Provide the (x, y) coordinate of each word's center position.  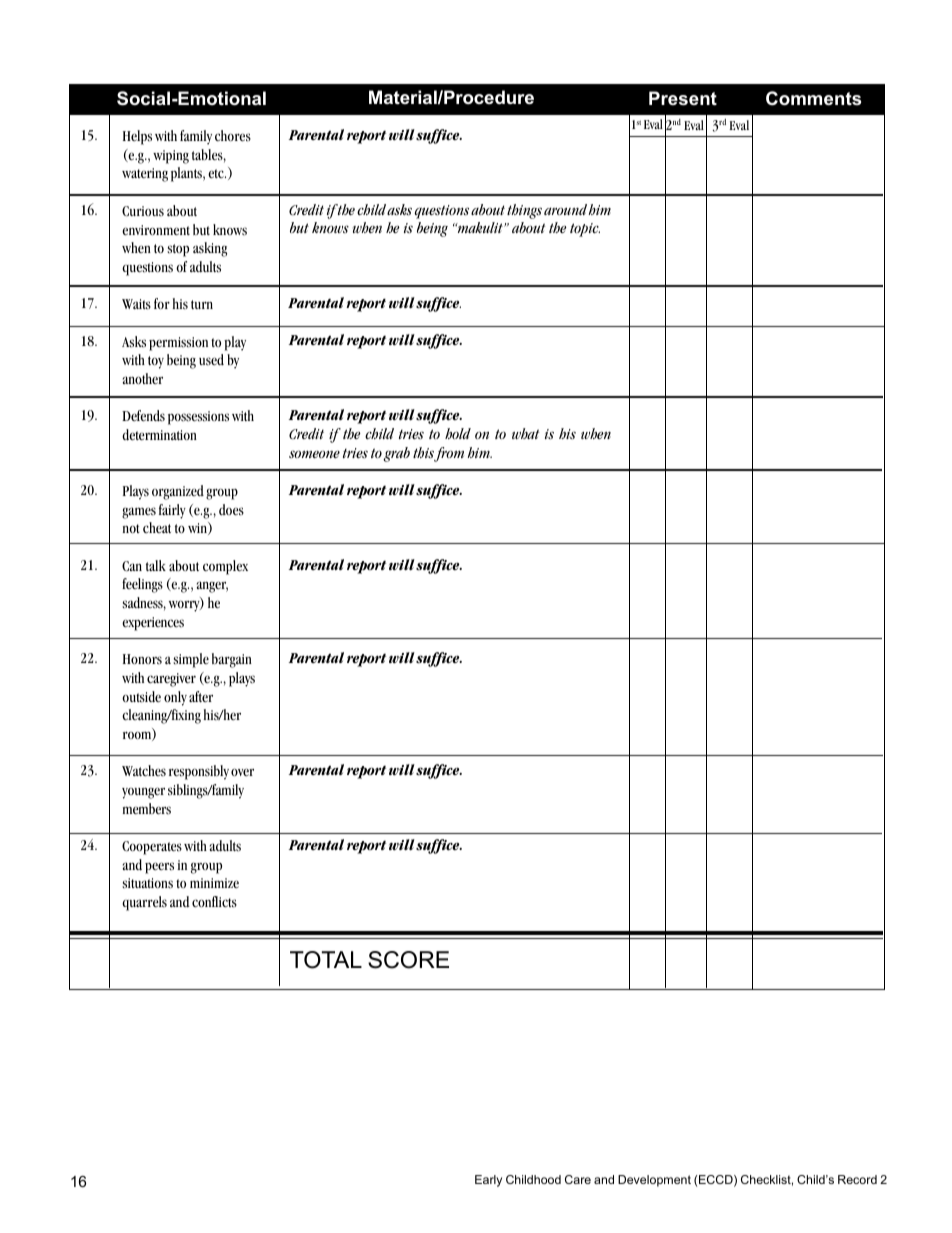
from (449, 454)
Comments (813, 98)
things (524, 211)
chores (233, 136)
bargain (232, 660)
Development (654, 1181)
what (525, 433)
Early (488, 1181)
